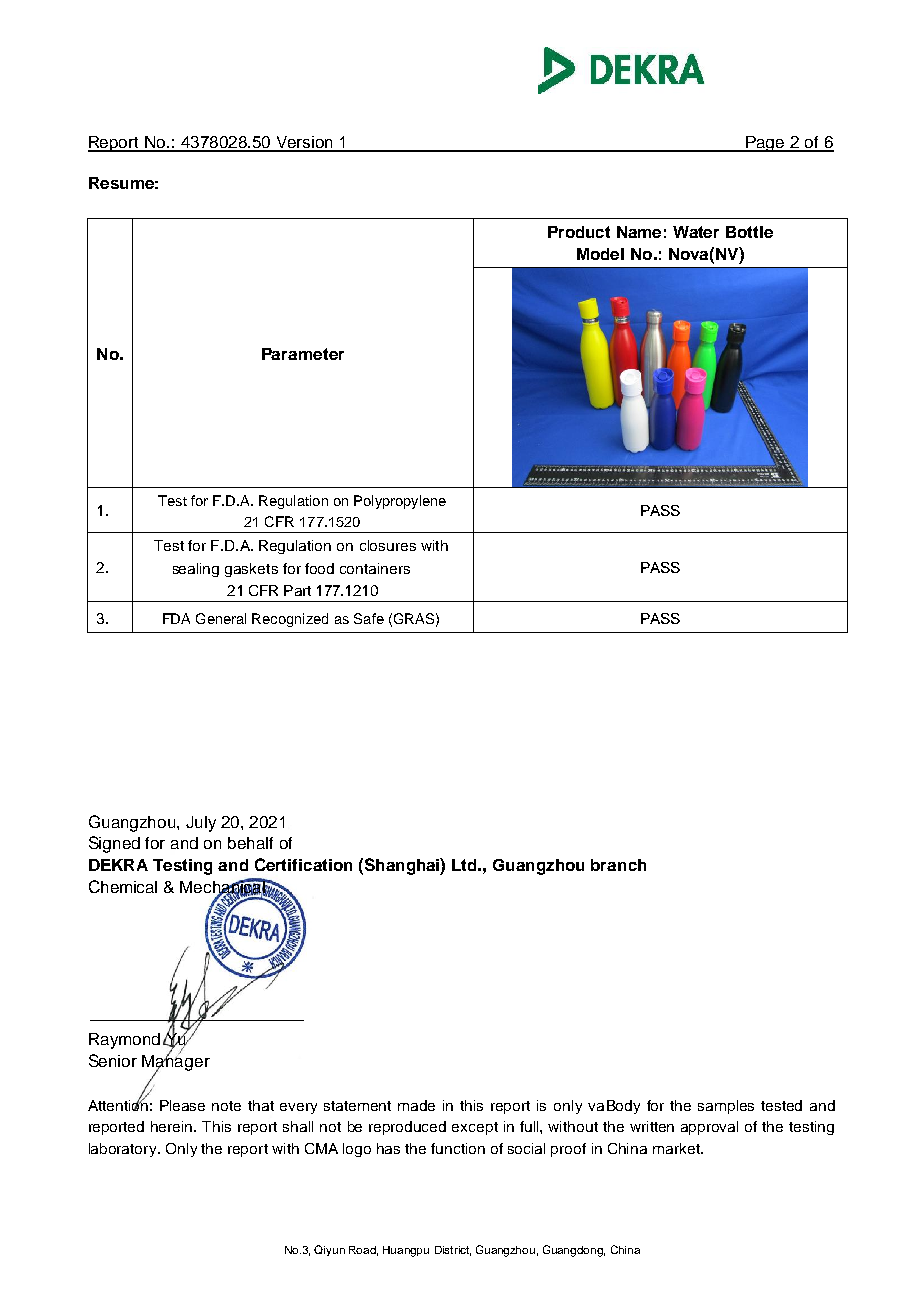  What do you see at coordinates (124, 1150) in the screenshot?
I see `laboratory` at bounding box center [124, 1150].
